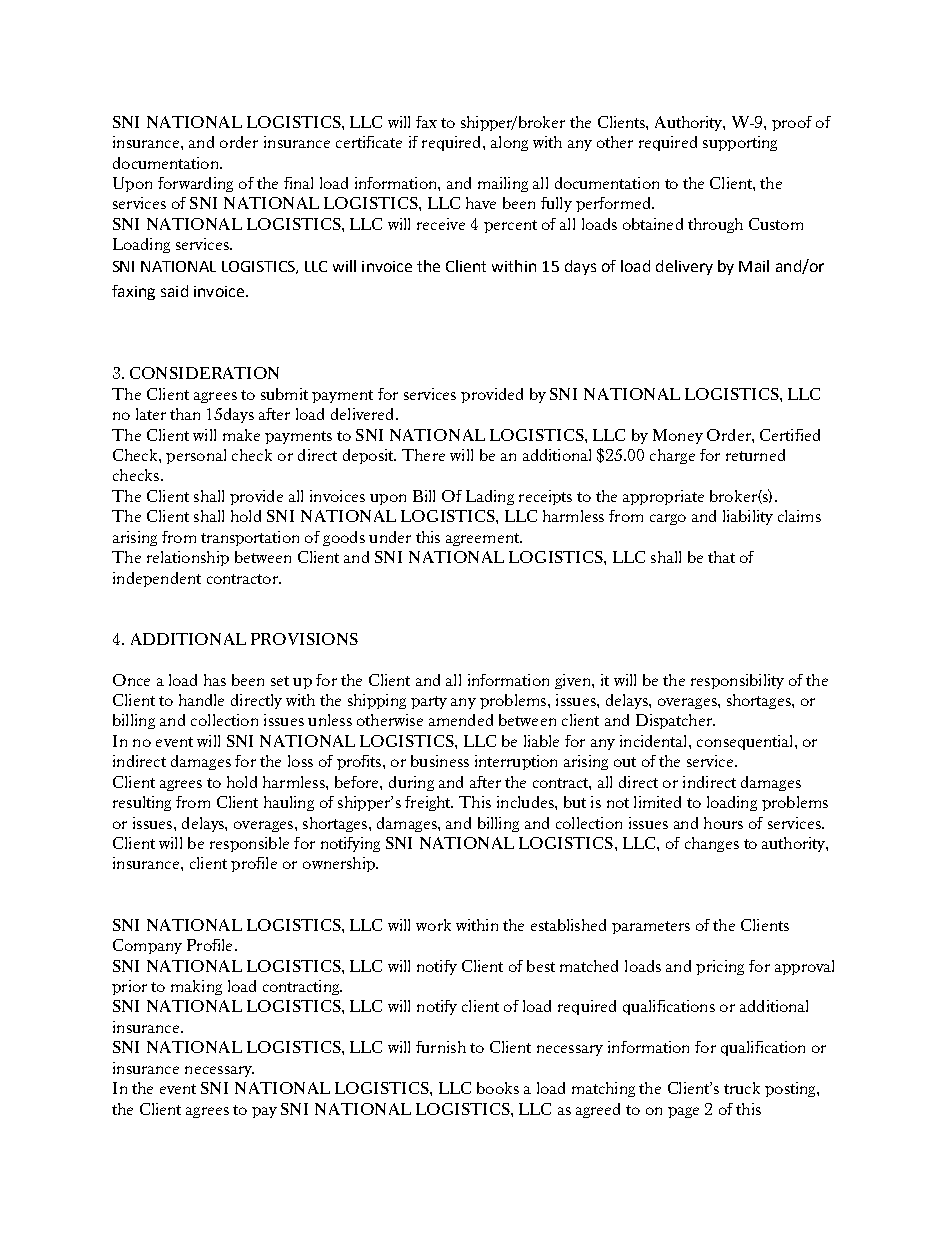 The height and width of the screenshot is (1233, 952). I want to click on delivered, so click(364, 414).
